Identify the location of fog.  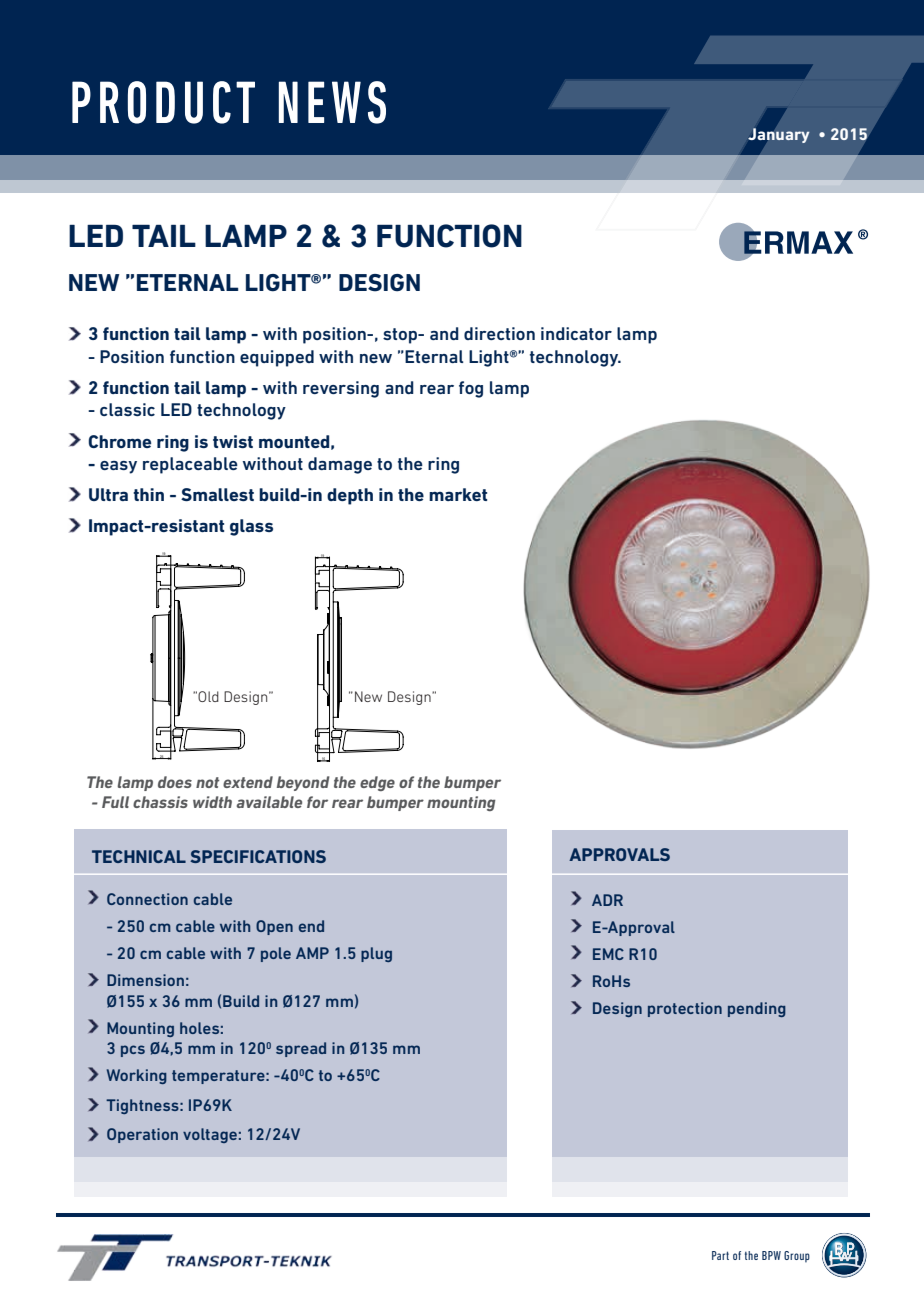
(471, 389).
